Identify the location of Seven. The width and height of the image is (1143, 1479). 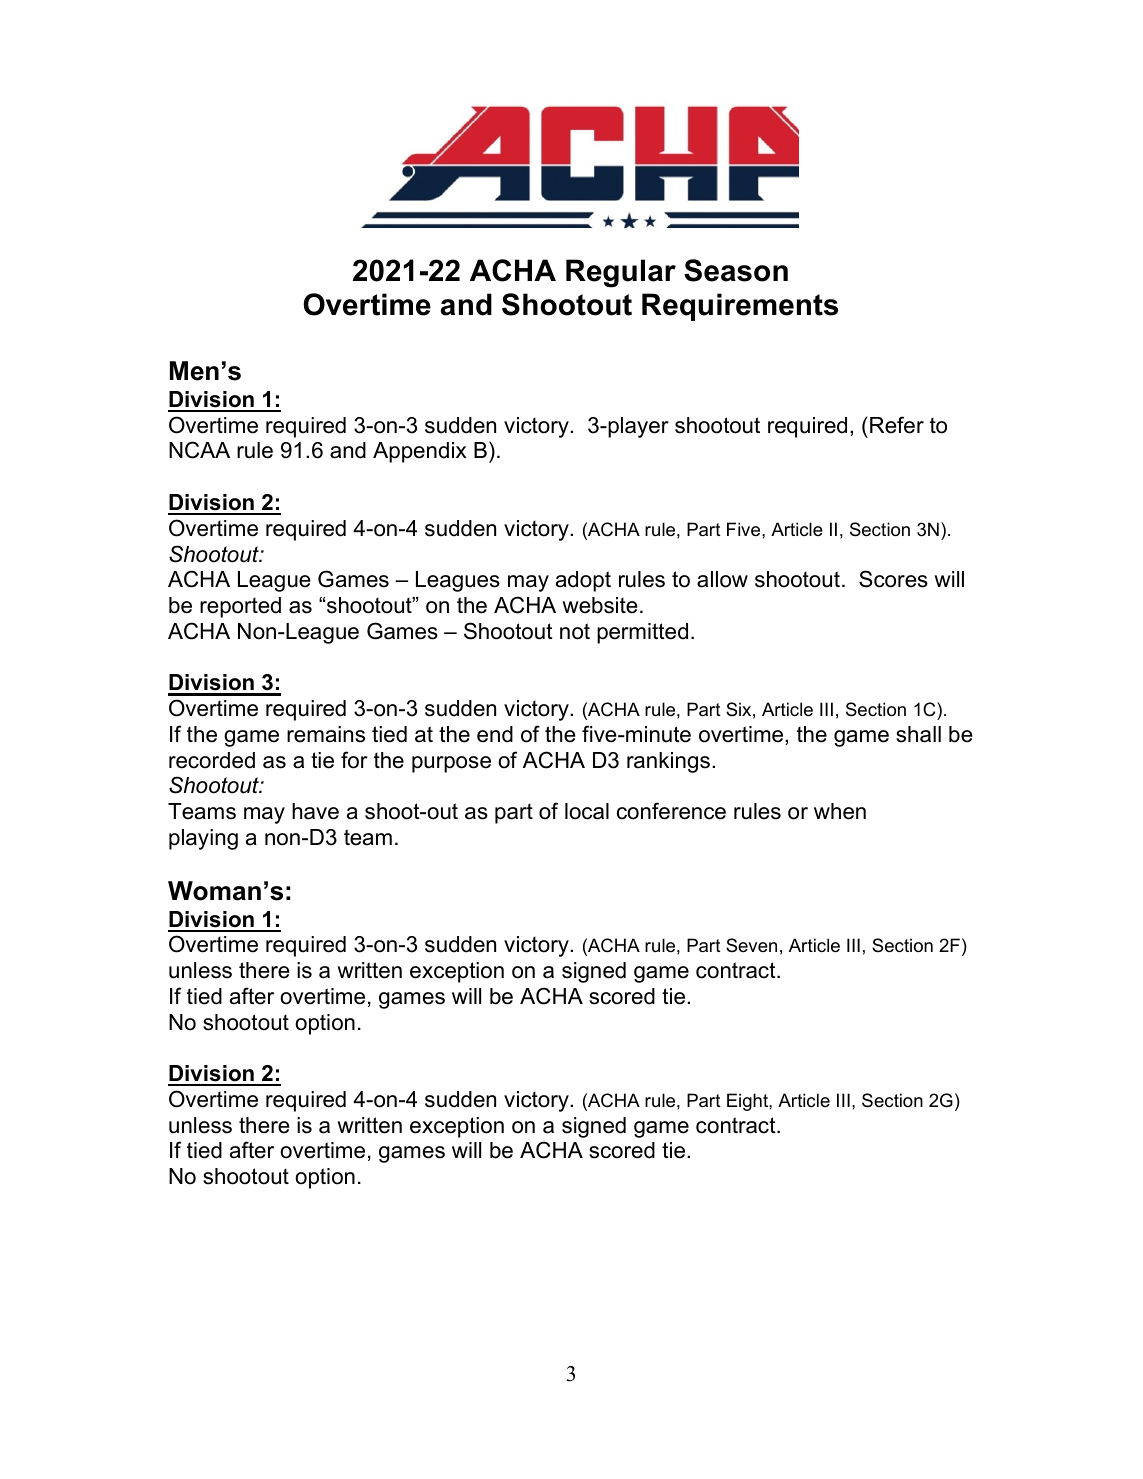
(751, 945).
